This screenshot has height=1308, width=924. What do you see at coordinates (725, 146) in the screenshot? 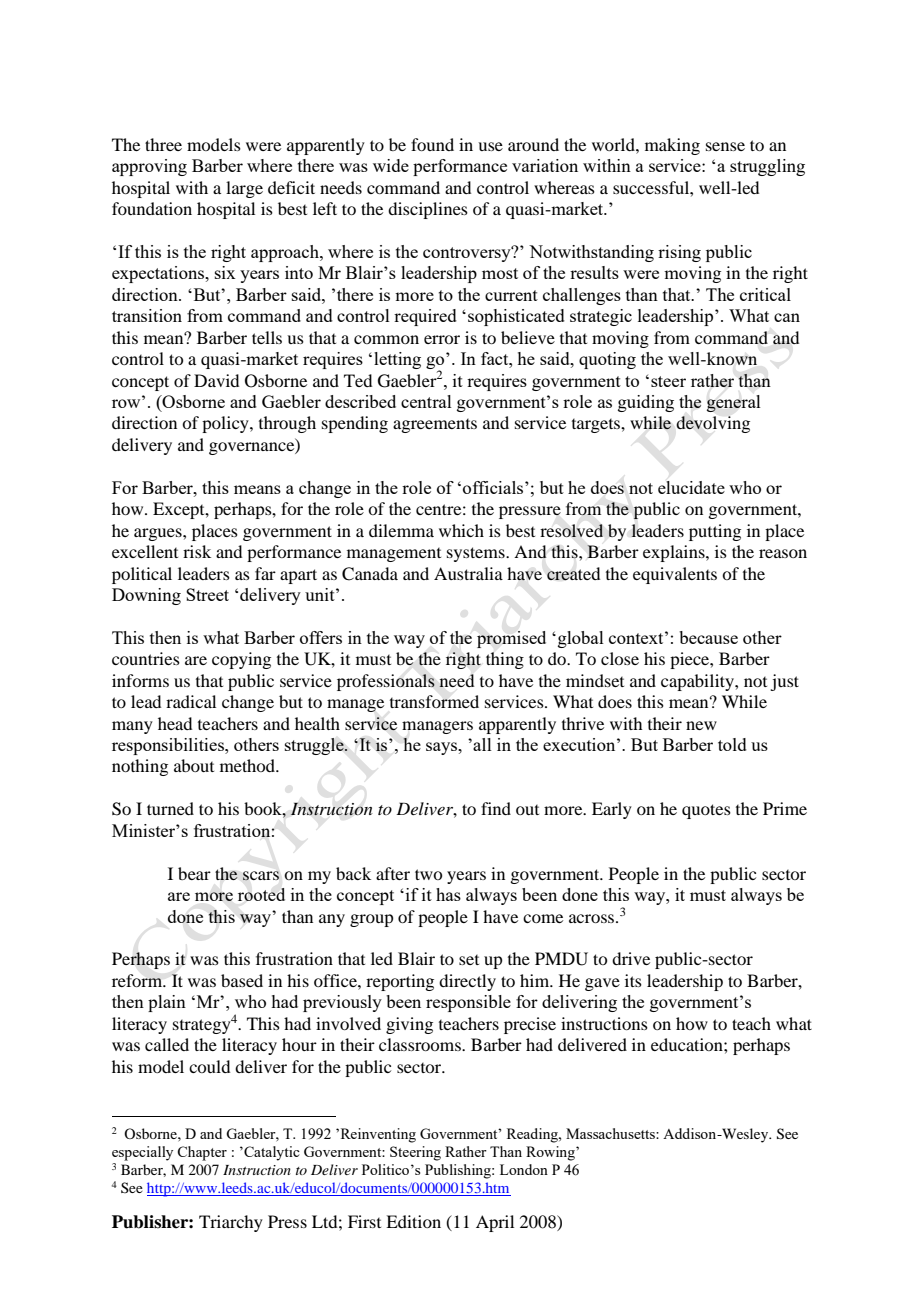
I see `sense` at bounding box center [725, 146].
